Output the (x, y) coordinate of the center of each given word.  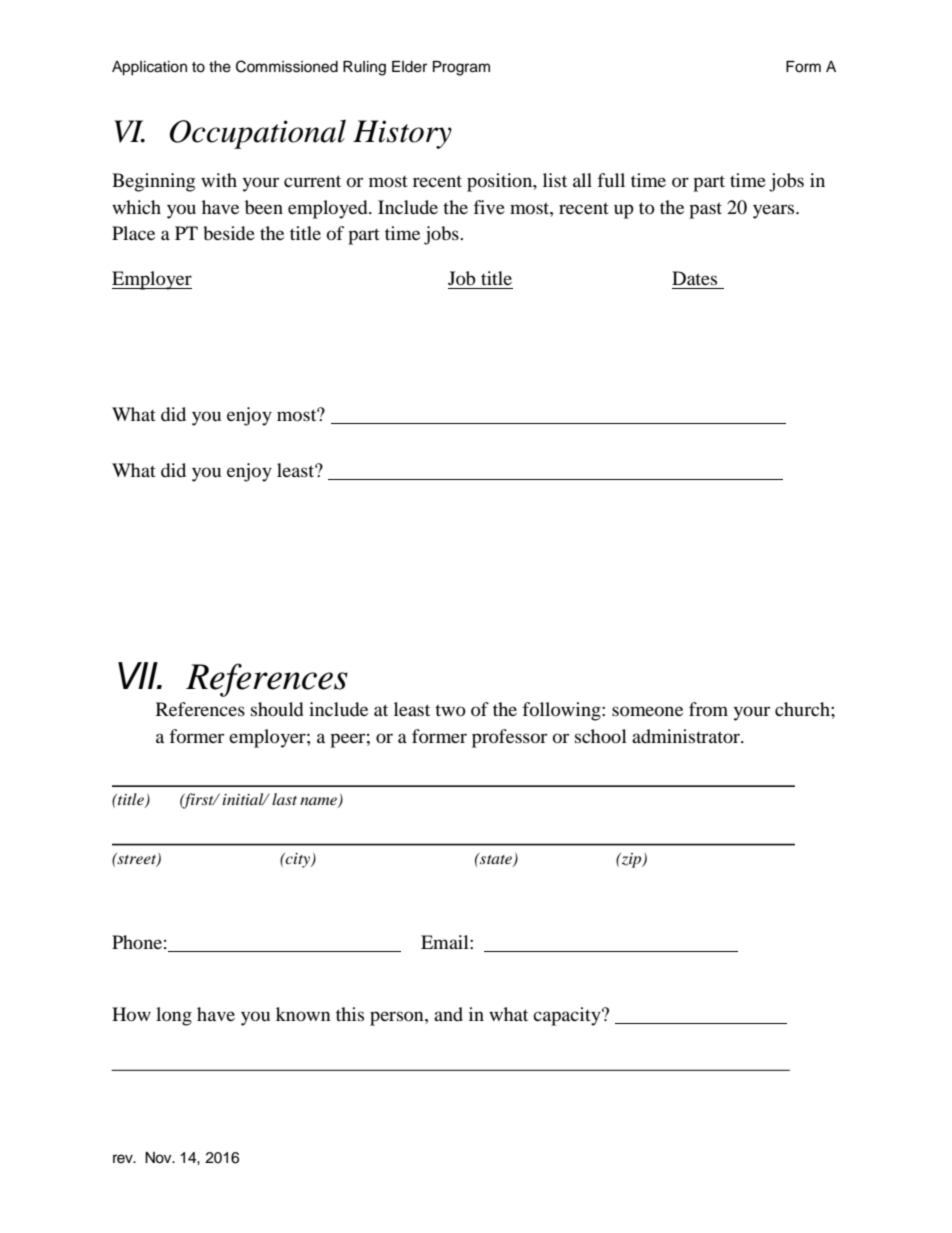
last (284, 799)
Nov (159, 1158)
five (489, 207)
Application (149, 68)
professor (509, 738)
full (611, 180)
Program (461, 68)
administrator (687, 736)
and (448, 1014)
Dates (694, 278)
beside (229, 233)
